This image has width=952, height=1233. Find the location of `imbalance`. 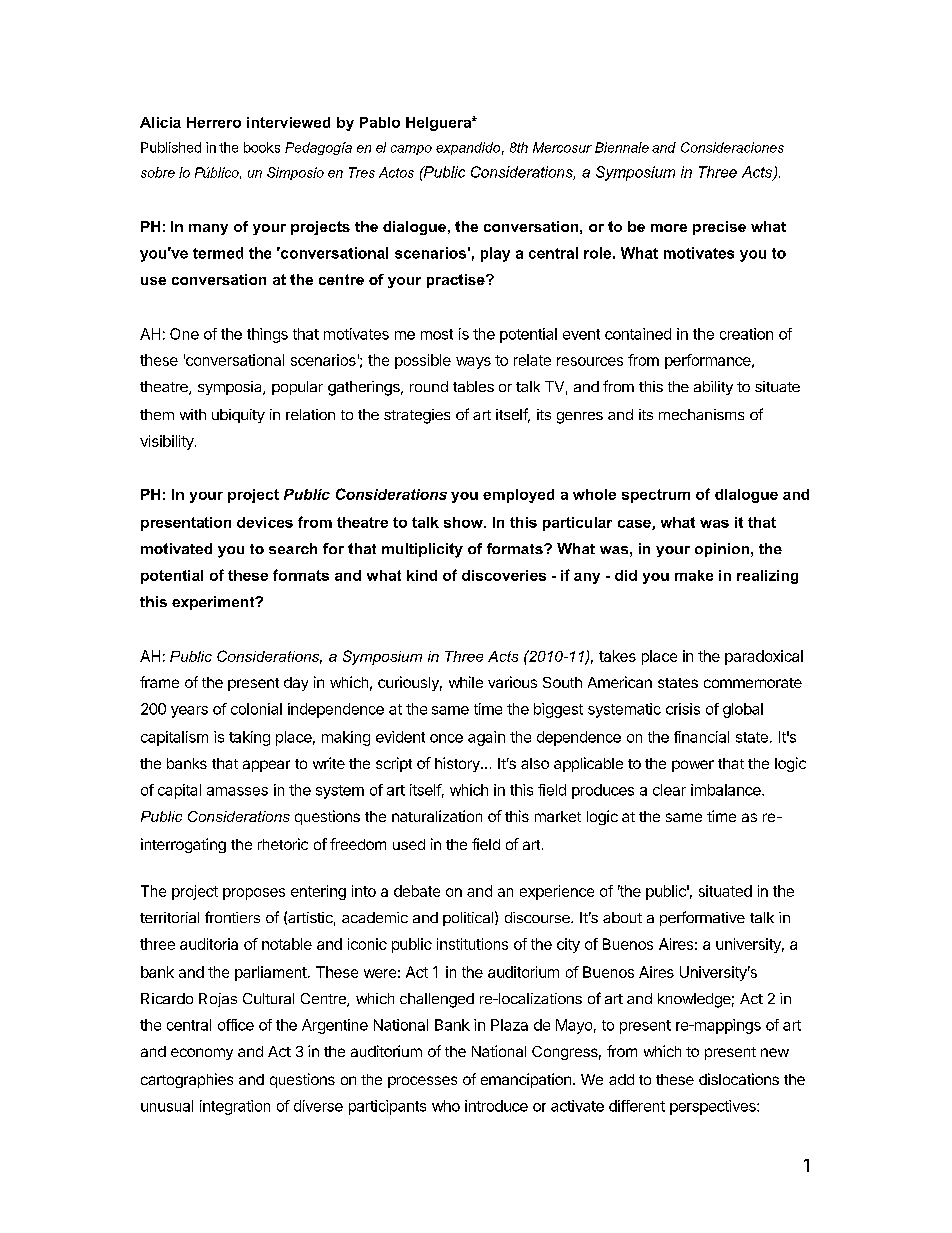

imbalance is located at coordinates (727, 790).
